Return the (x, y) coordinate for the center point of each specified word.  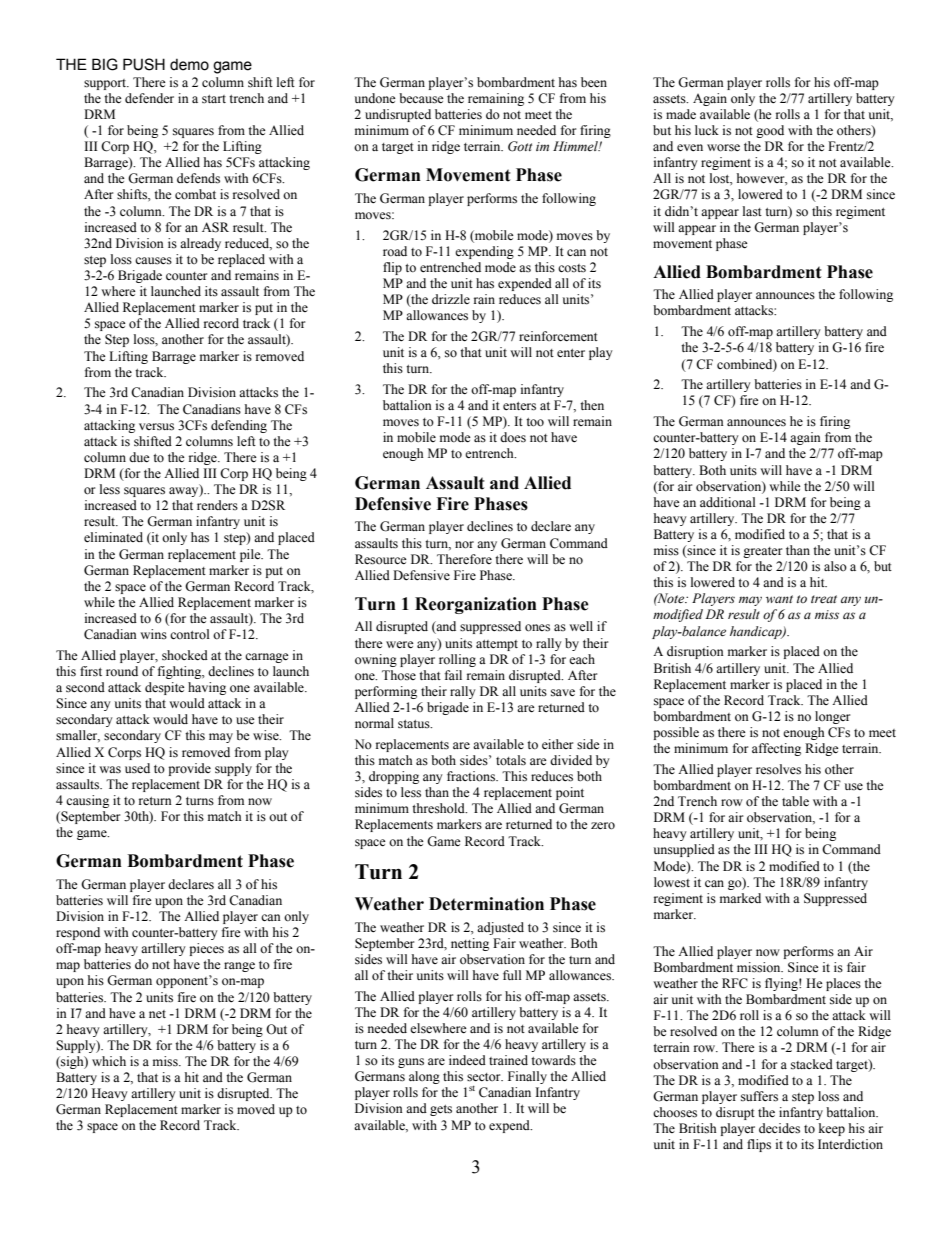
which (109, 1061)
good (770, 131)
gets (441, 1110)
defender (149, 98)
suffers (759, 1096)
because (421, 98)
